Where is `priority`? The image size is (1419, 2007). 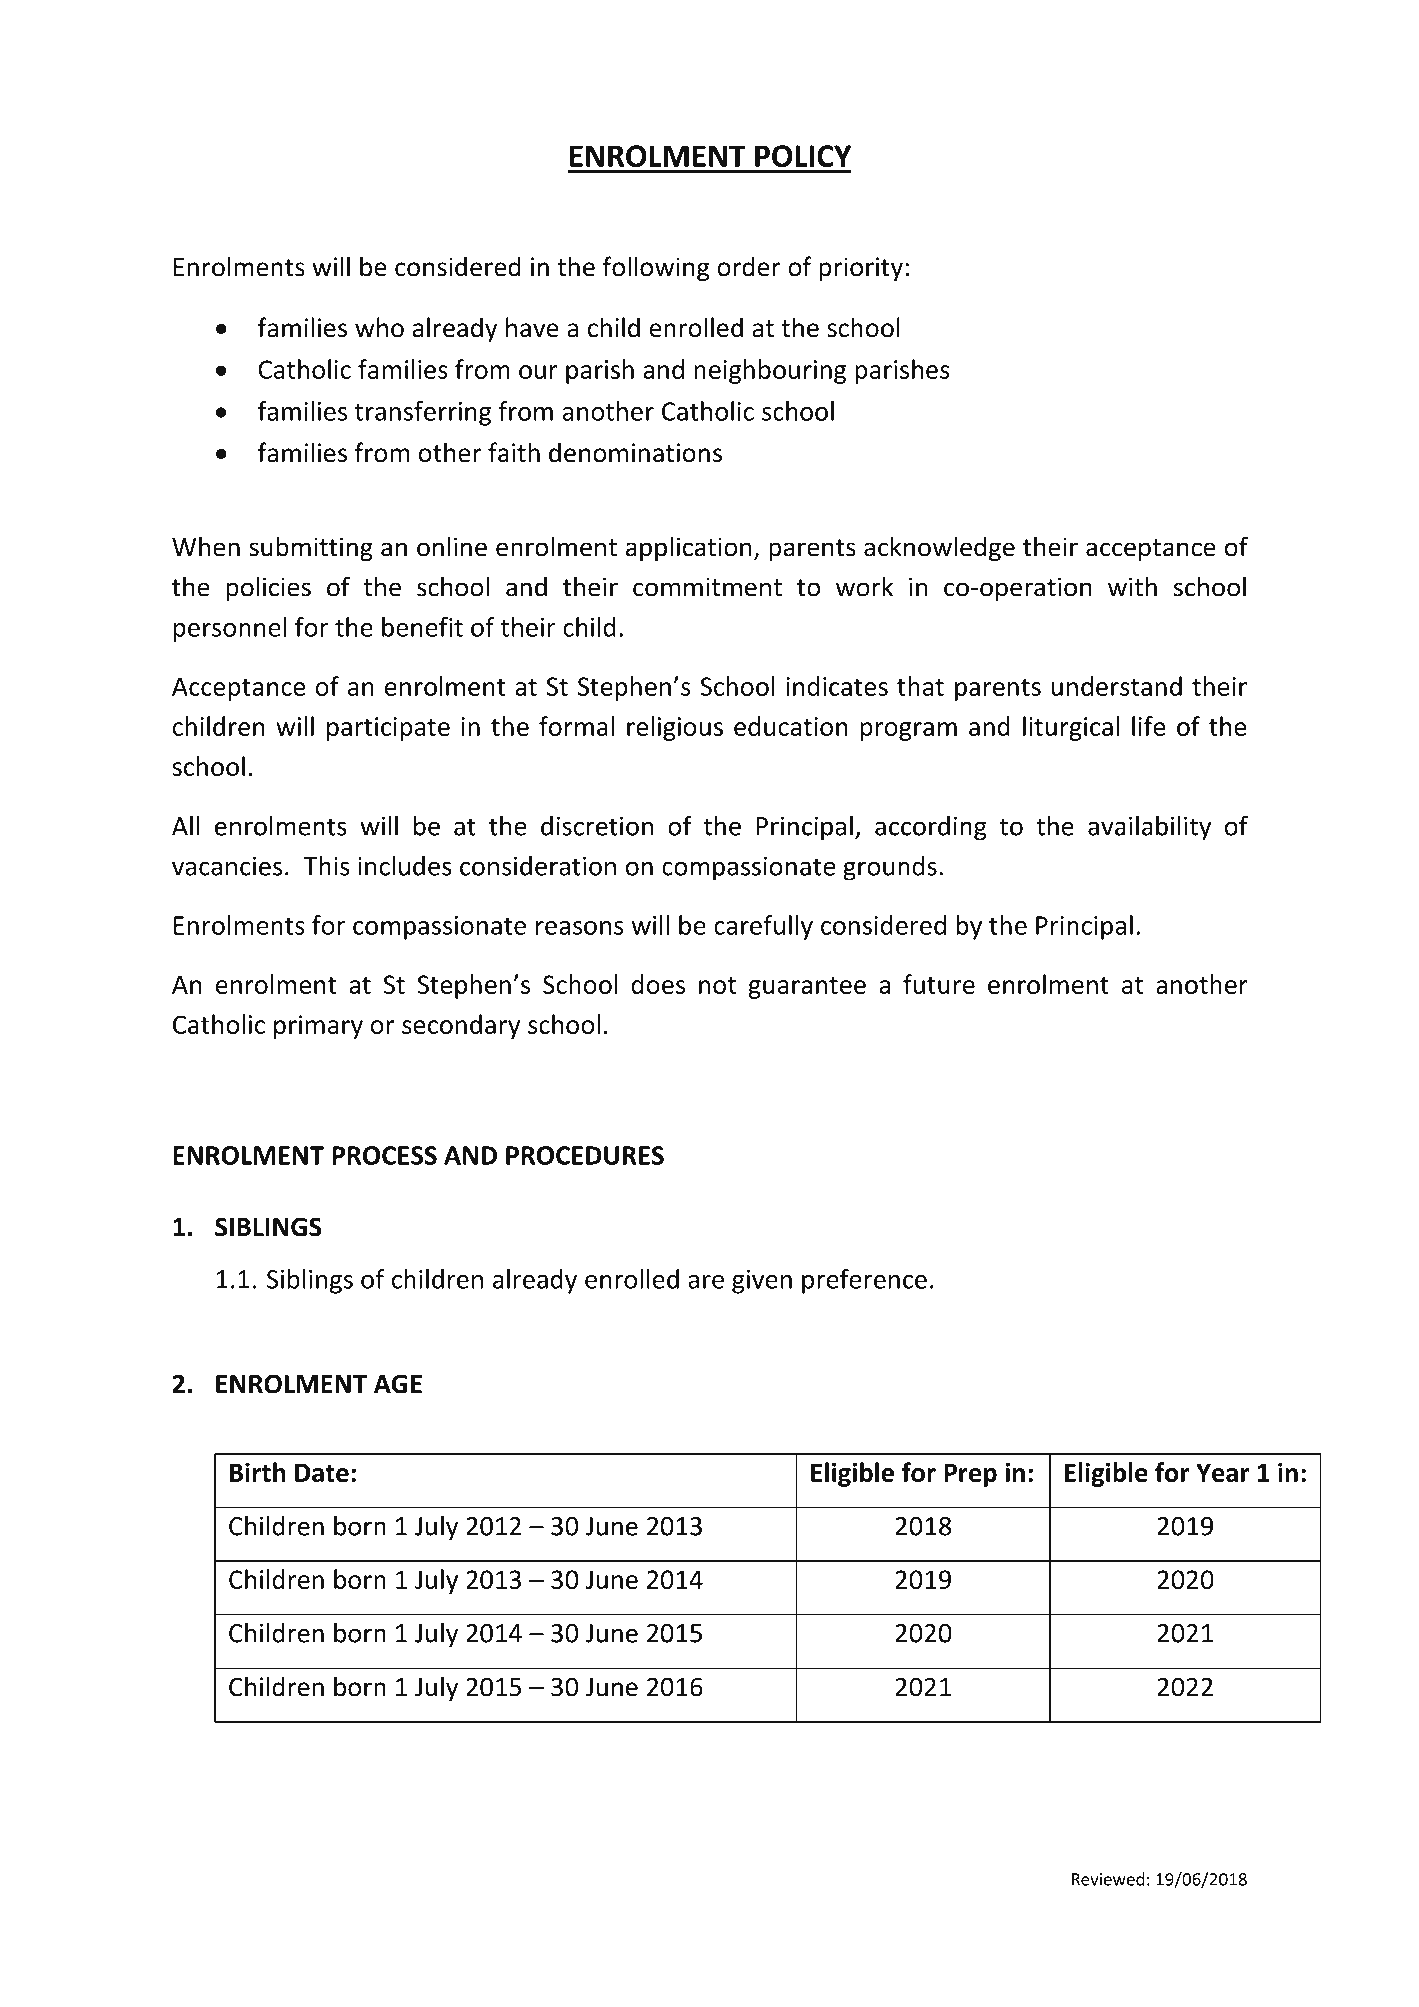 priority is located at coordinates (861, 269).
